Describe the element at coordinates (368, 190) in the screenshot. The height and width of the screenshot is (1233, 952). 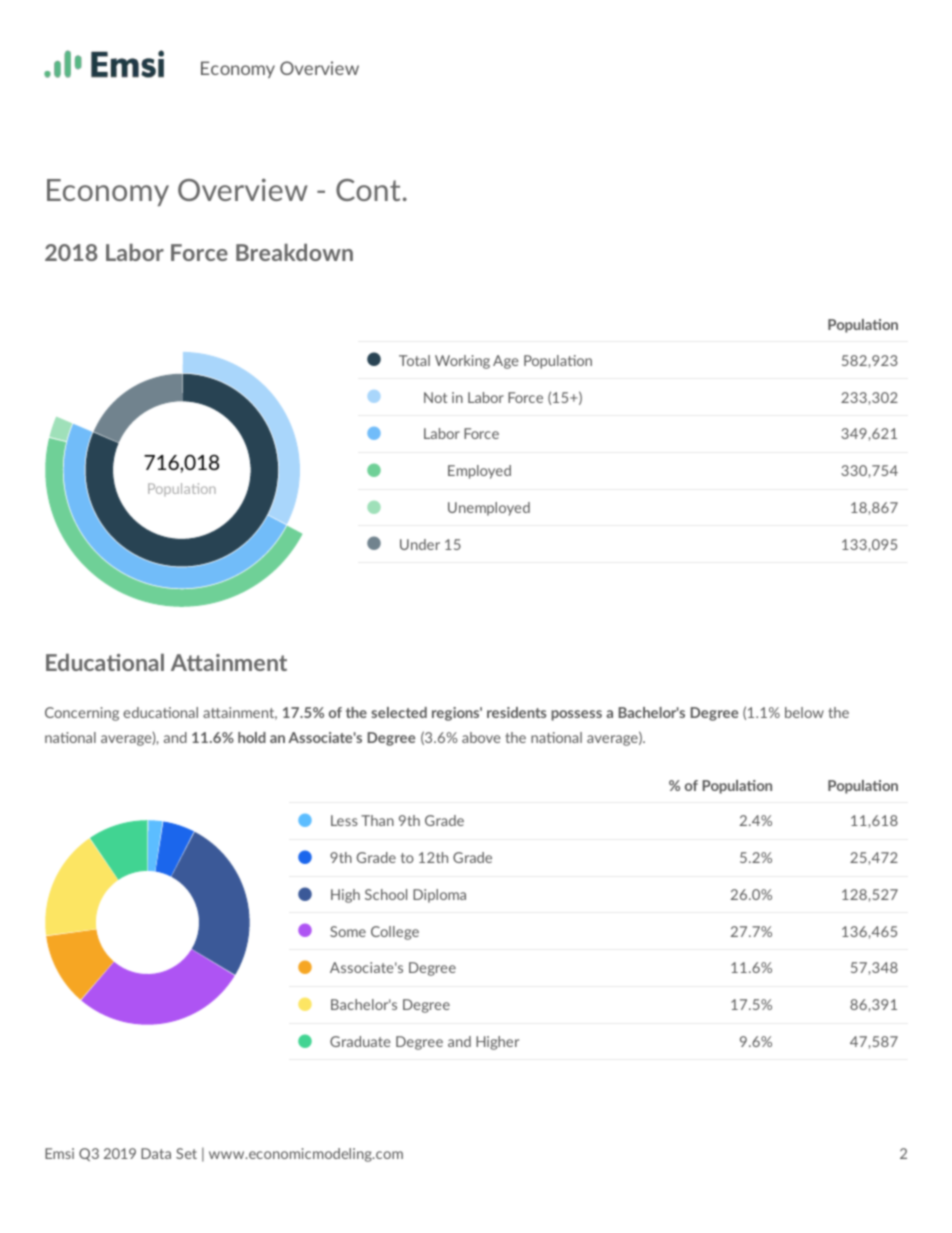
I see `Cont` at that location.
